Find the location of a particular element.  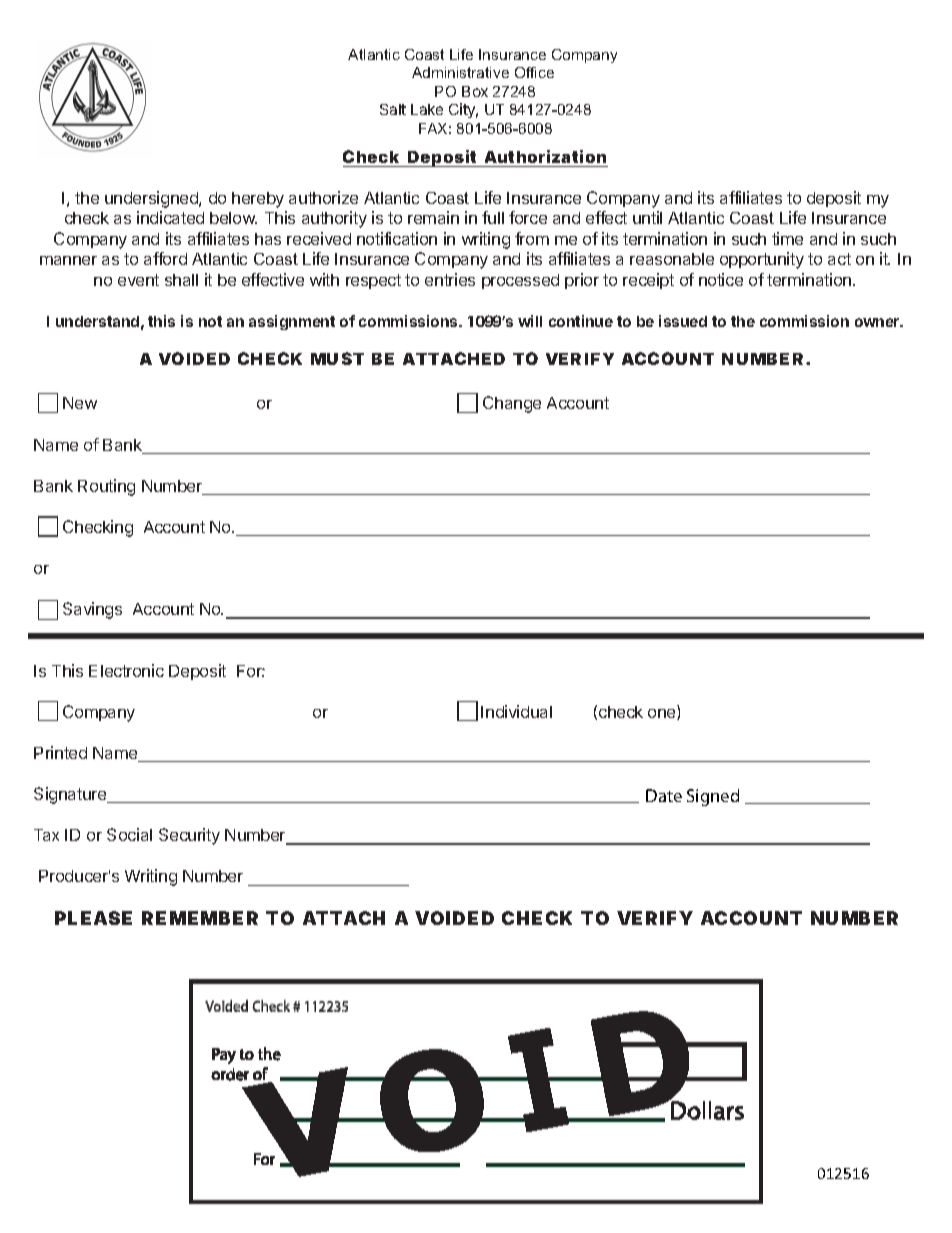

one is located at coordinates (663, 714).
